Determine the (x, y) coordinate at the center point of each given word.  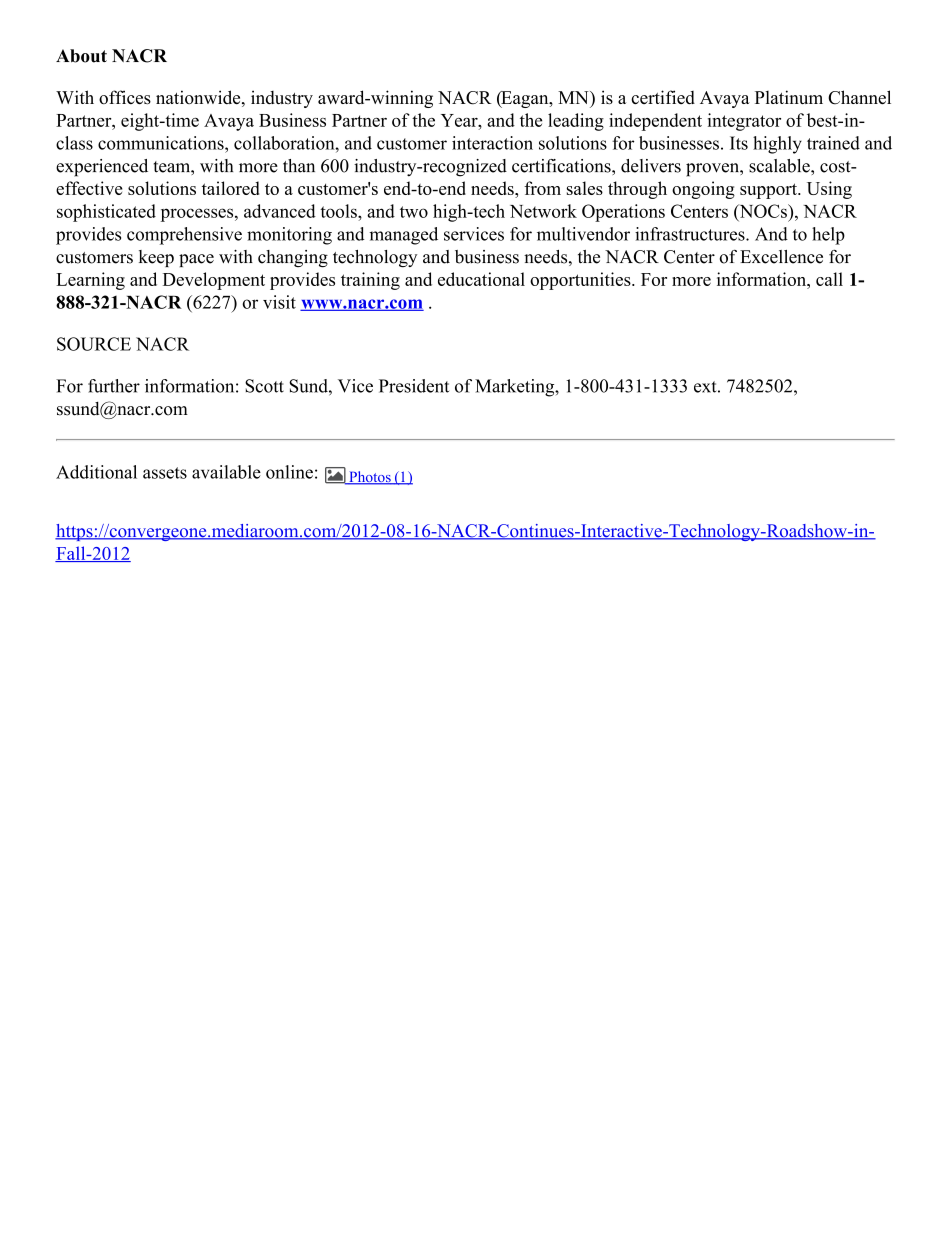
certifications (562, 166)
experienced (102, 168)
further (114, 386)
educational (481, 279)
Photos (370, 478)
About (81, 56)
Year (460, 120)
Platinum (789, 97)
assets (165, 473)
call (829, 279)
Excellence (781, 257)
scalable (780, 166)
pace (196, 260)
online (289, 472)
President (414, 386)
